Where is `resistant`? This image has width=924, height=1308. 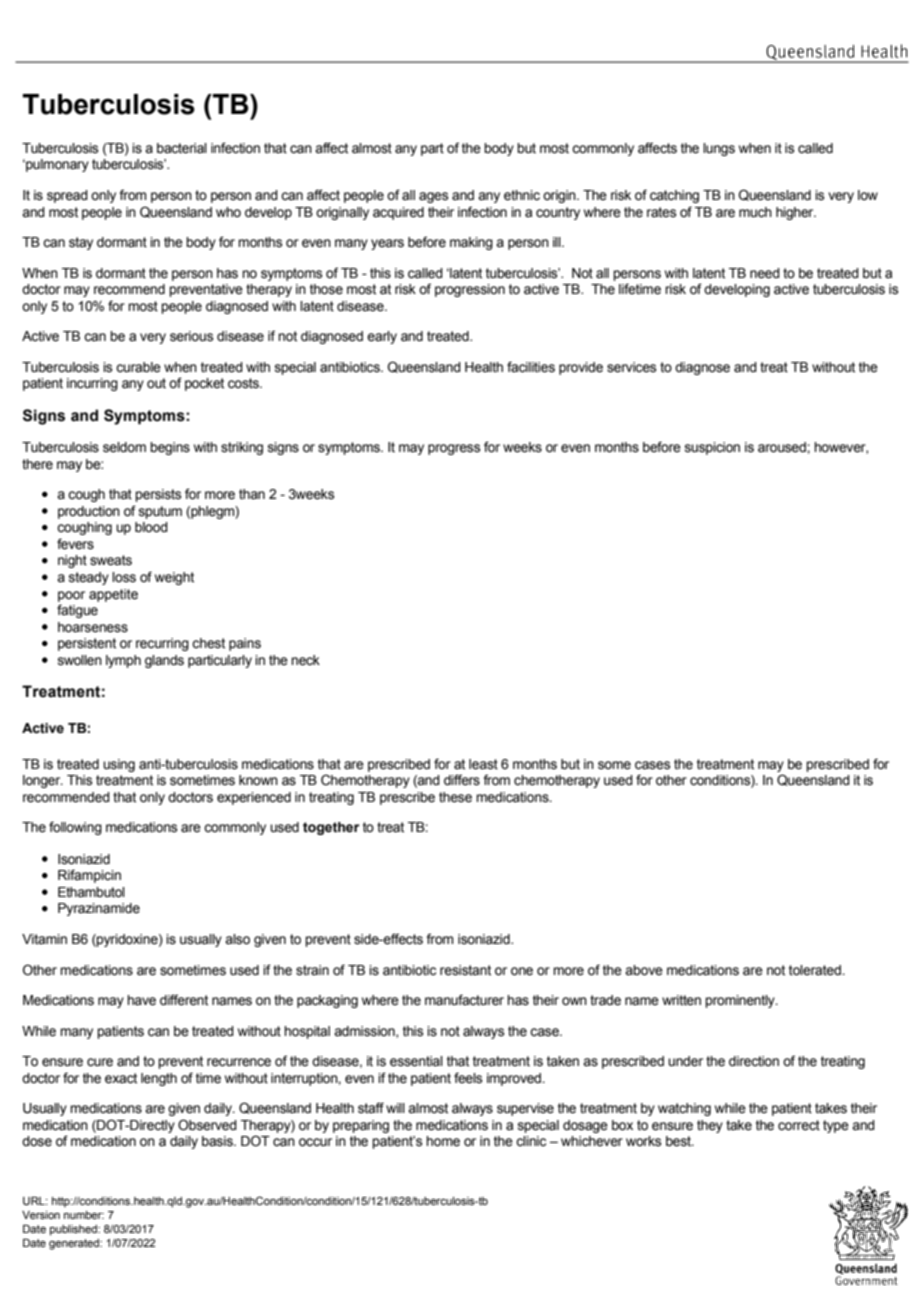 resistant is located at coordinates (465, 970).
